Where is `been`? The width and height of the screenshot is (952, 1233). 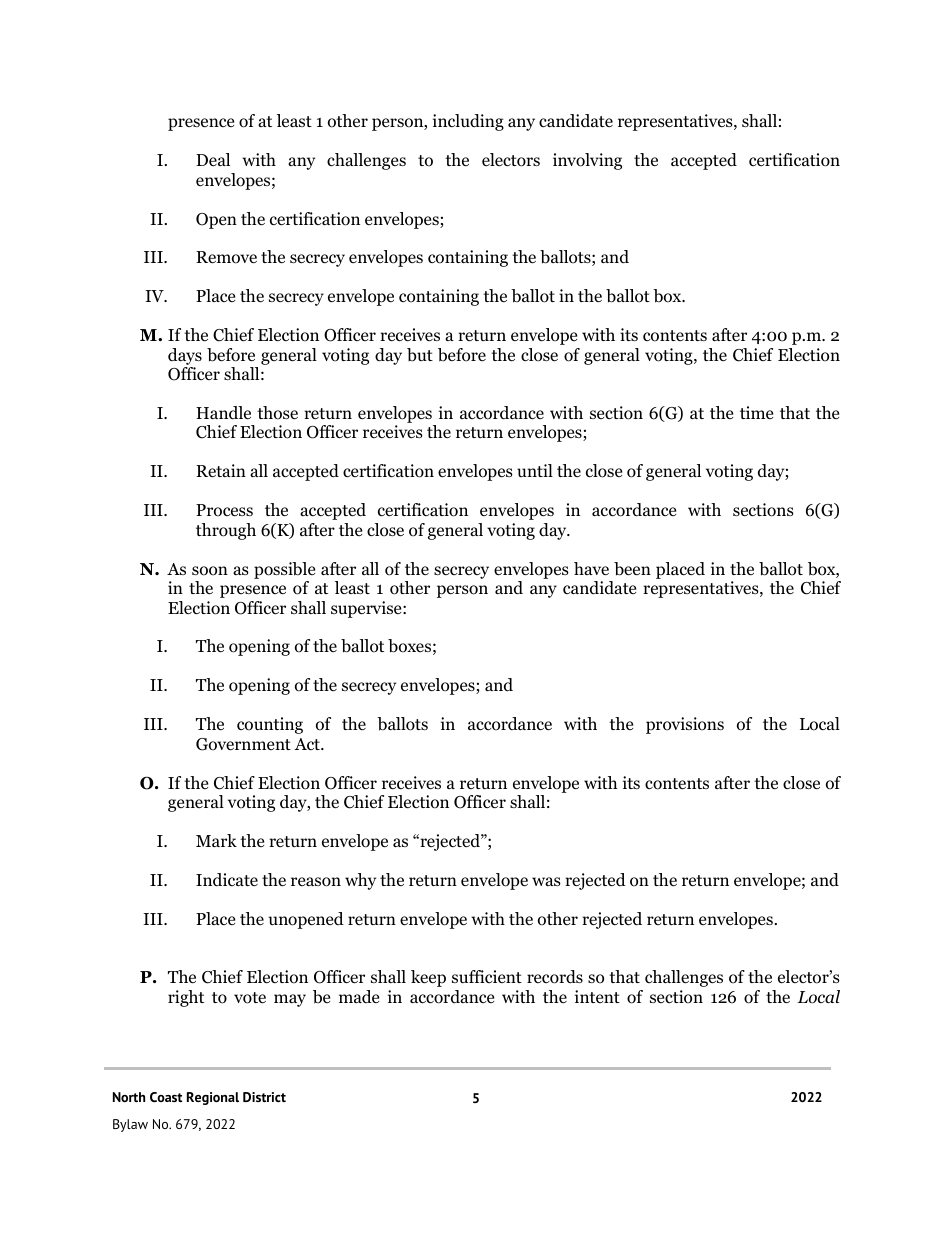
been is located at coordinates (632, 569).
